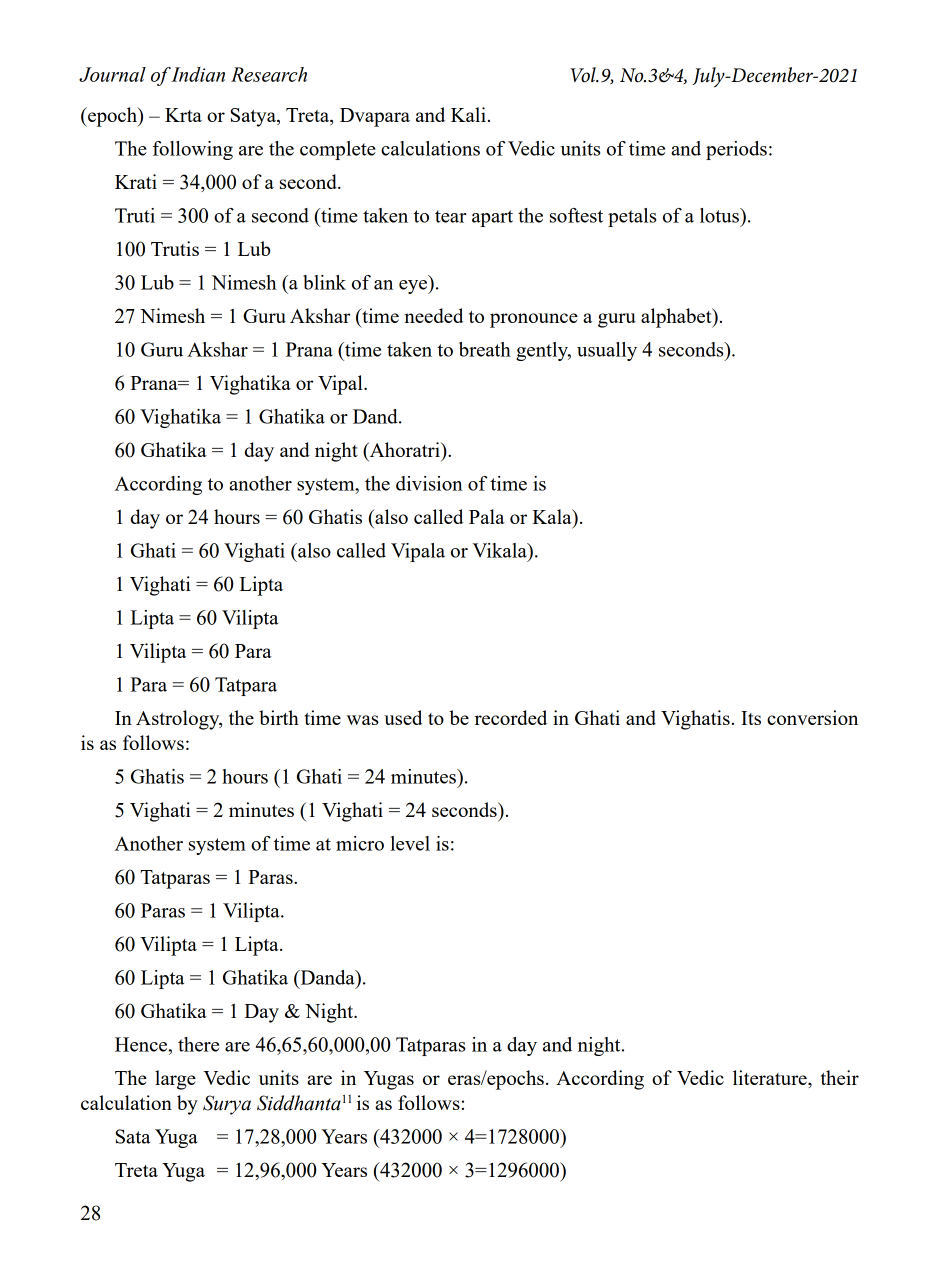 Image resolution: width=939 pixels, height=1288 pixels. What do you see at coordinates (607, 351) in the screenshot?
I see `usually` at bounding box center [607, 351].
